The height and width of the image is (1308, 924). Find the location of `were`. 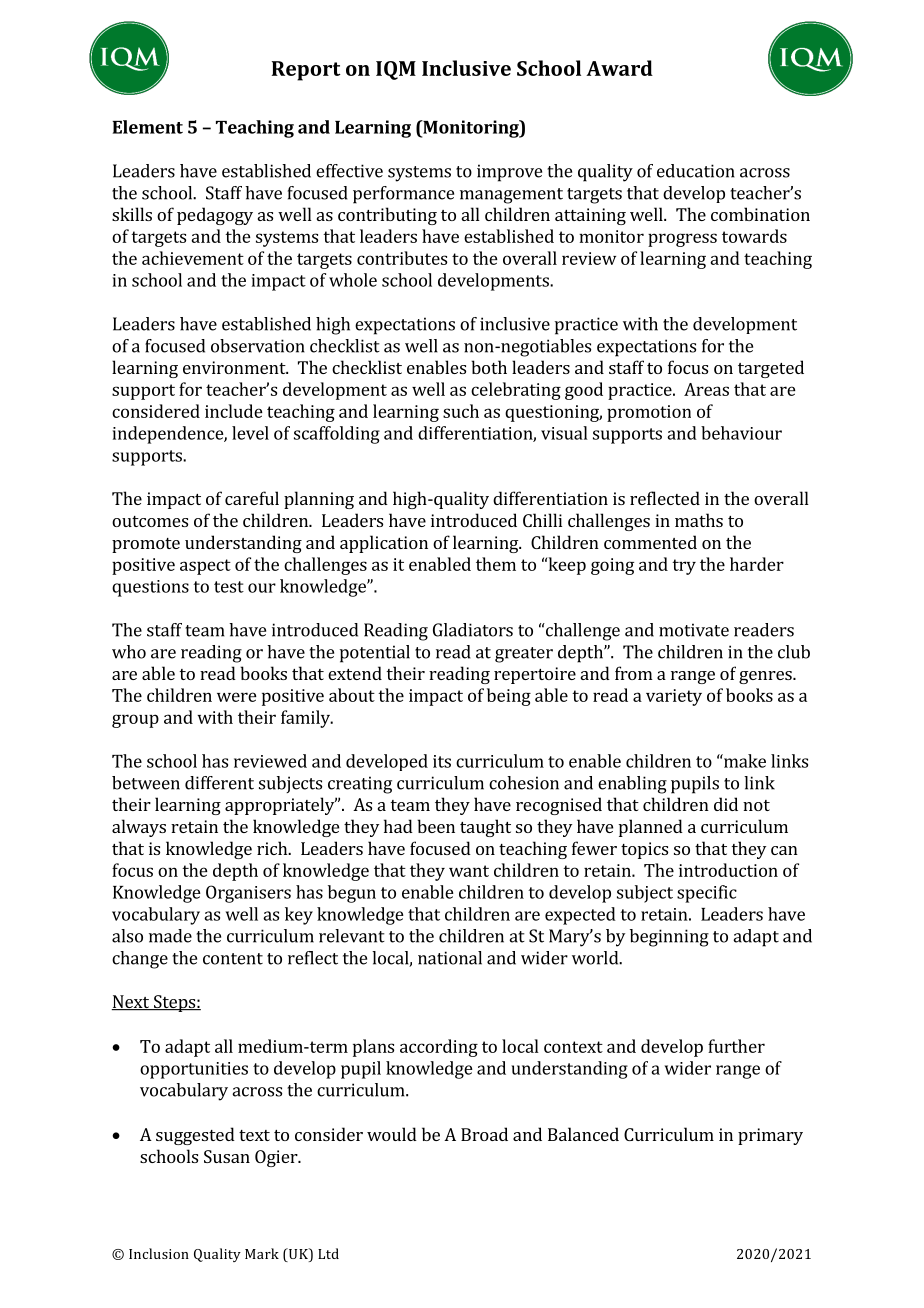

were is located at coordinates (237, 697).
